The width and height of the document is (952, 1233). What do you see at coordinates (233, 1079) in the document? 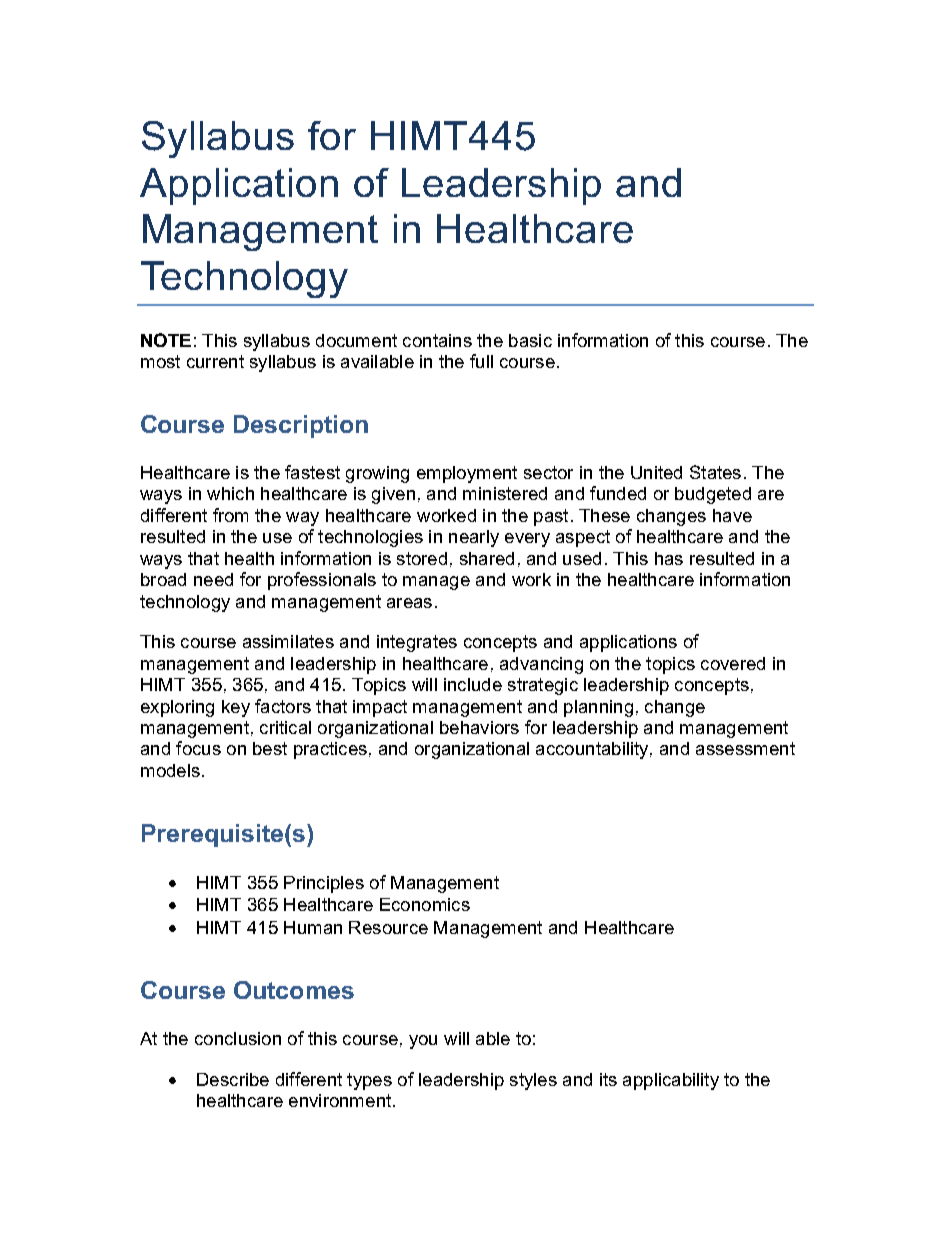
I see `Describe` at bounding box center [233, 1079].
